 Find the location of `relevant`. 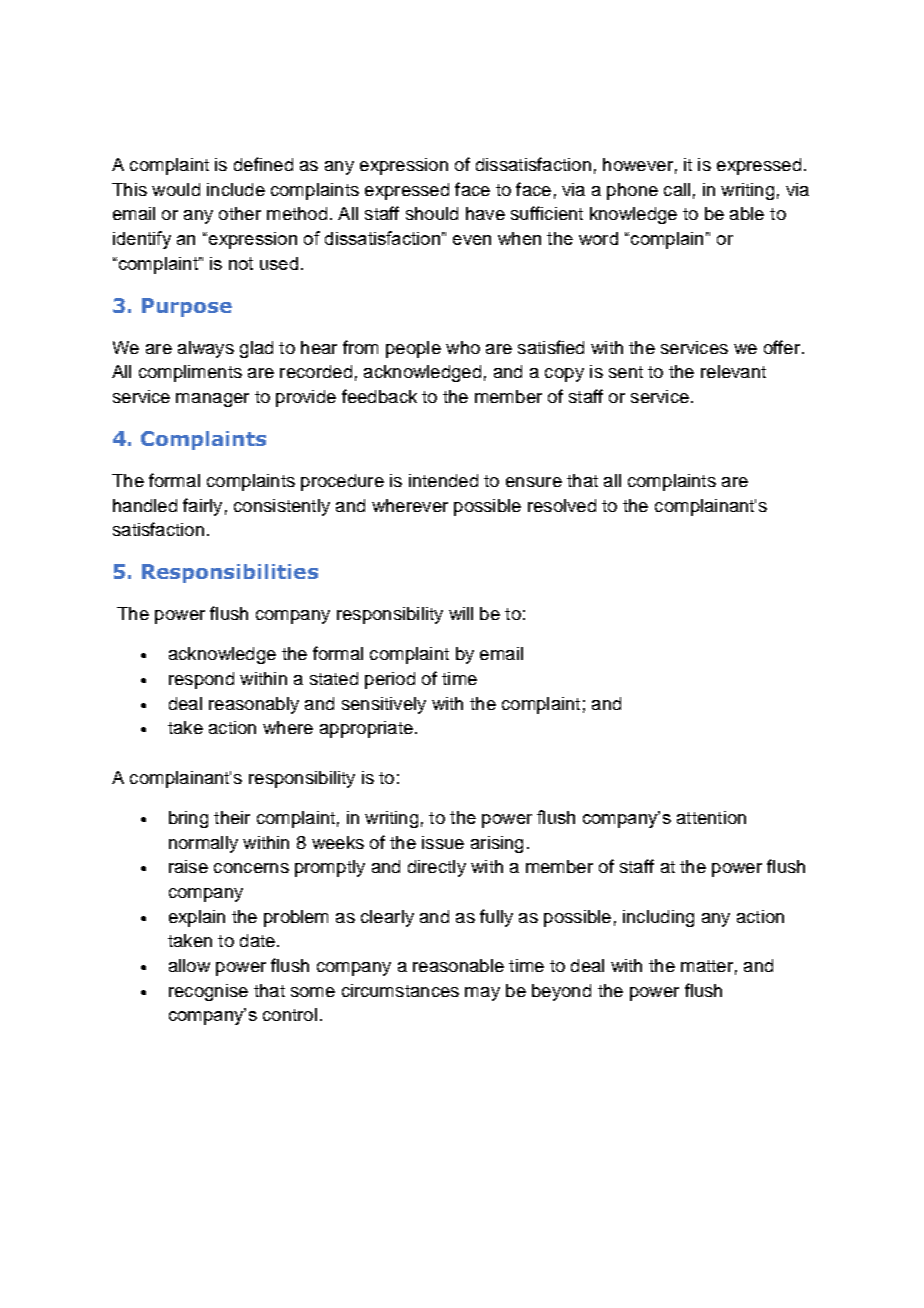

relevant is located at coordinates (733, 371).
